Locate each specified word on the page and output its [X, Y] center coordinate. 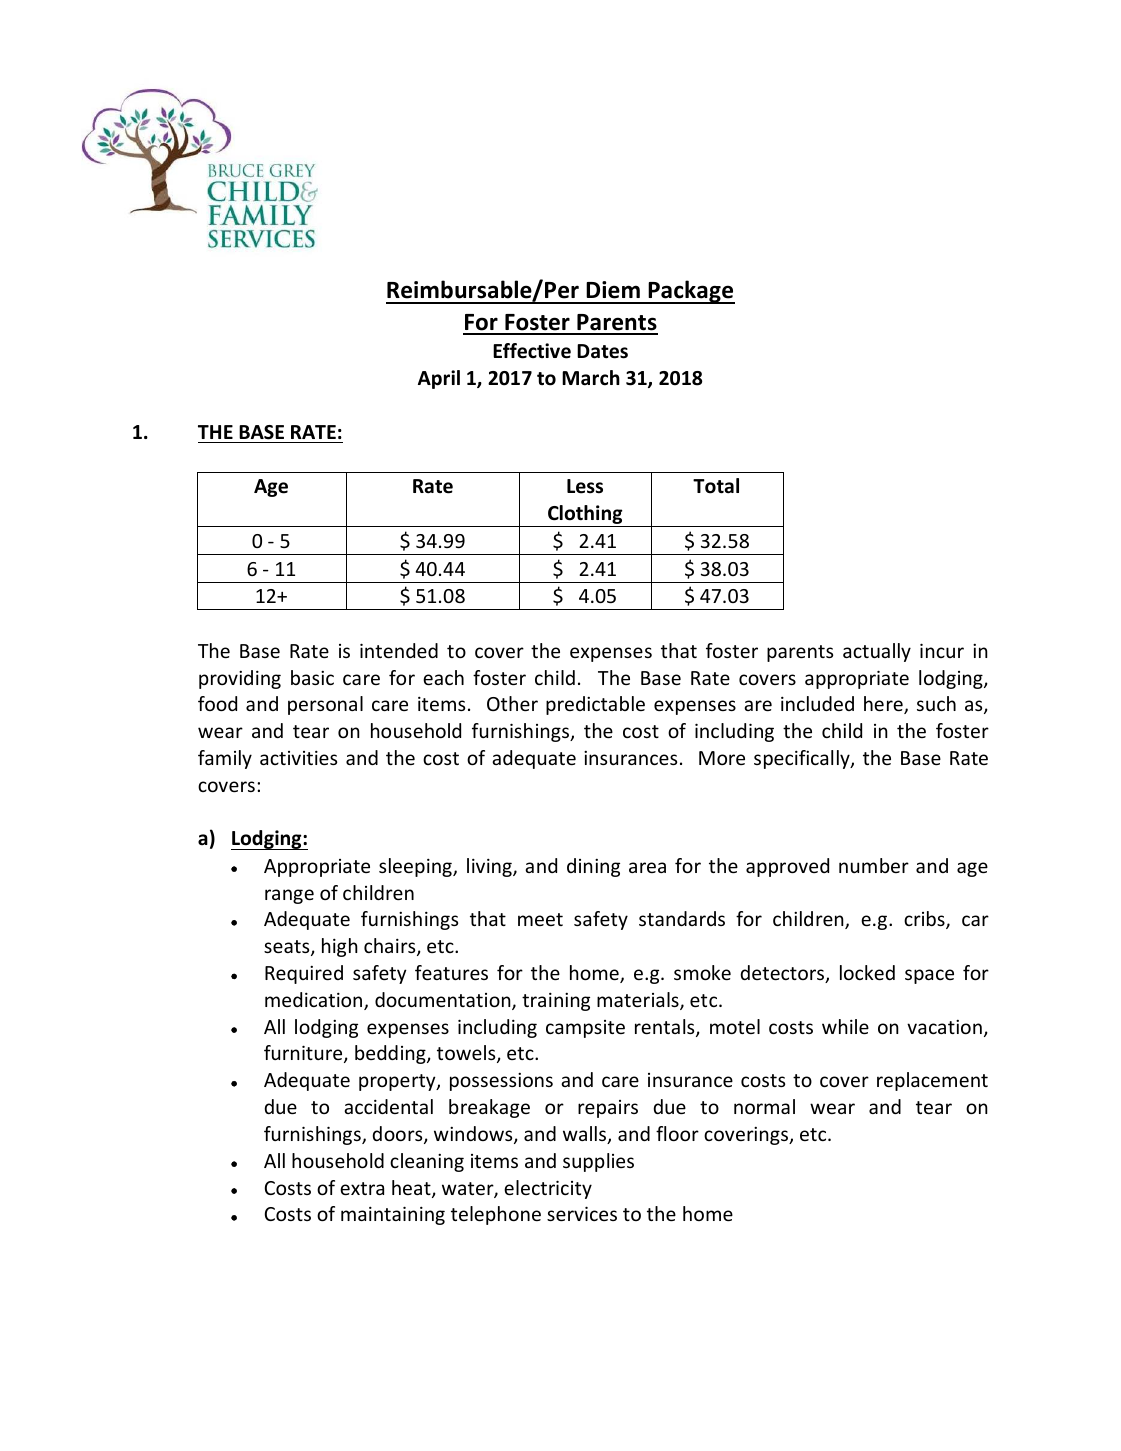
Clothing [585, 516]
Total [716, 486]
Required [304, 974]
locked [867, 972]
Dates [602, 351]
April [439, 379]
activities [298, 757]
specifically [803, 759]
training [556, 1001]
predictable [595, 705]
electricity [548, 1189]
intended [399, 650]
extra [362, 1188]
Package [690, 292]
